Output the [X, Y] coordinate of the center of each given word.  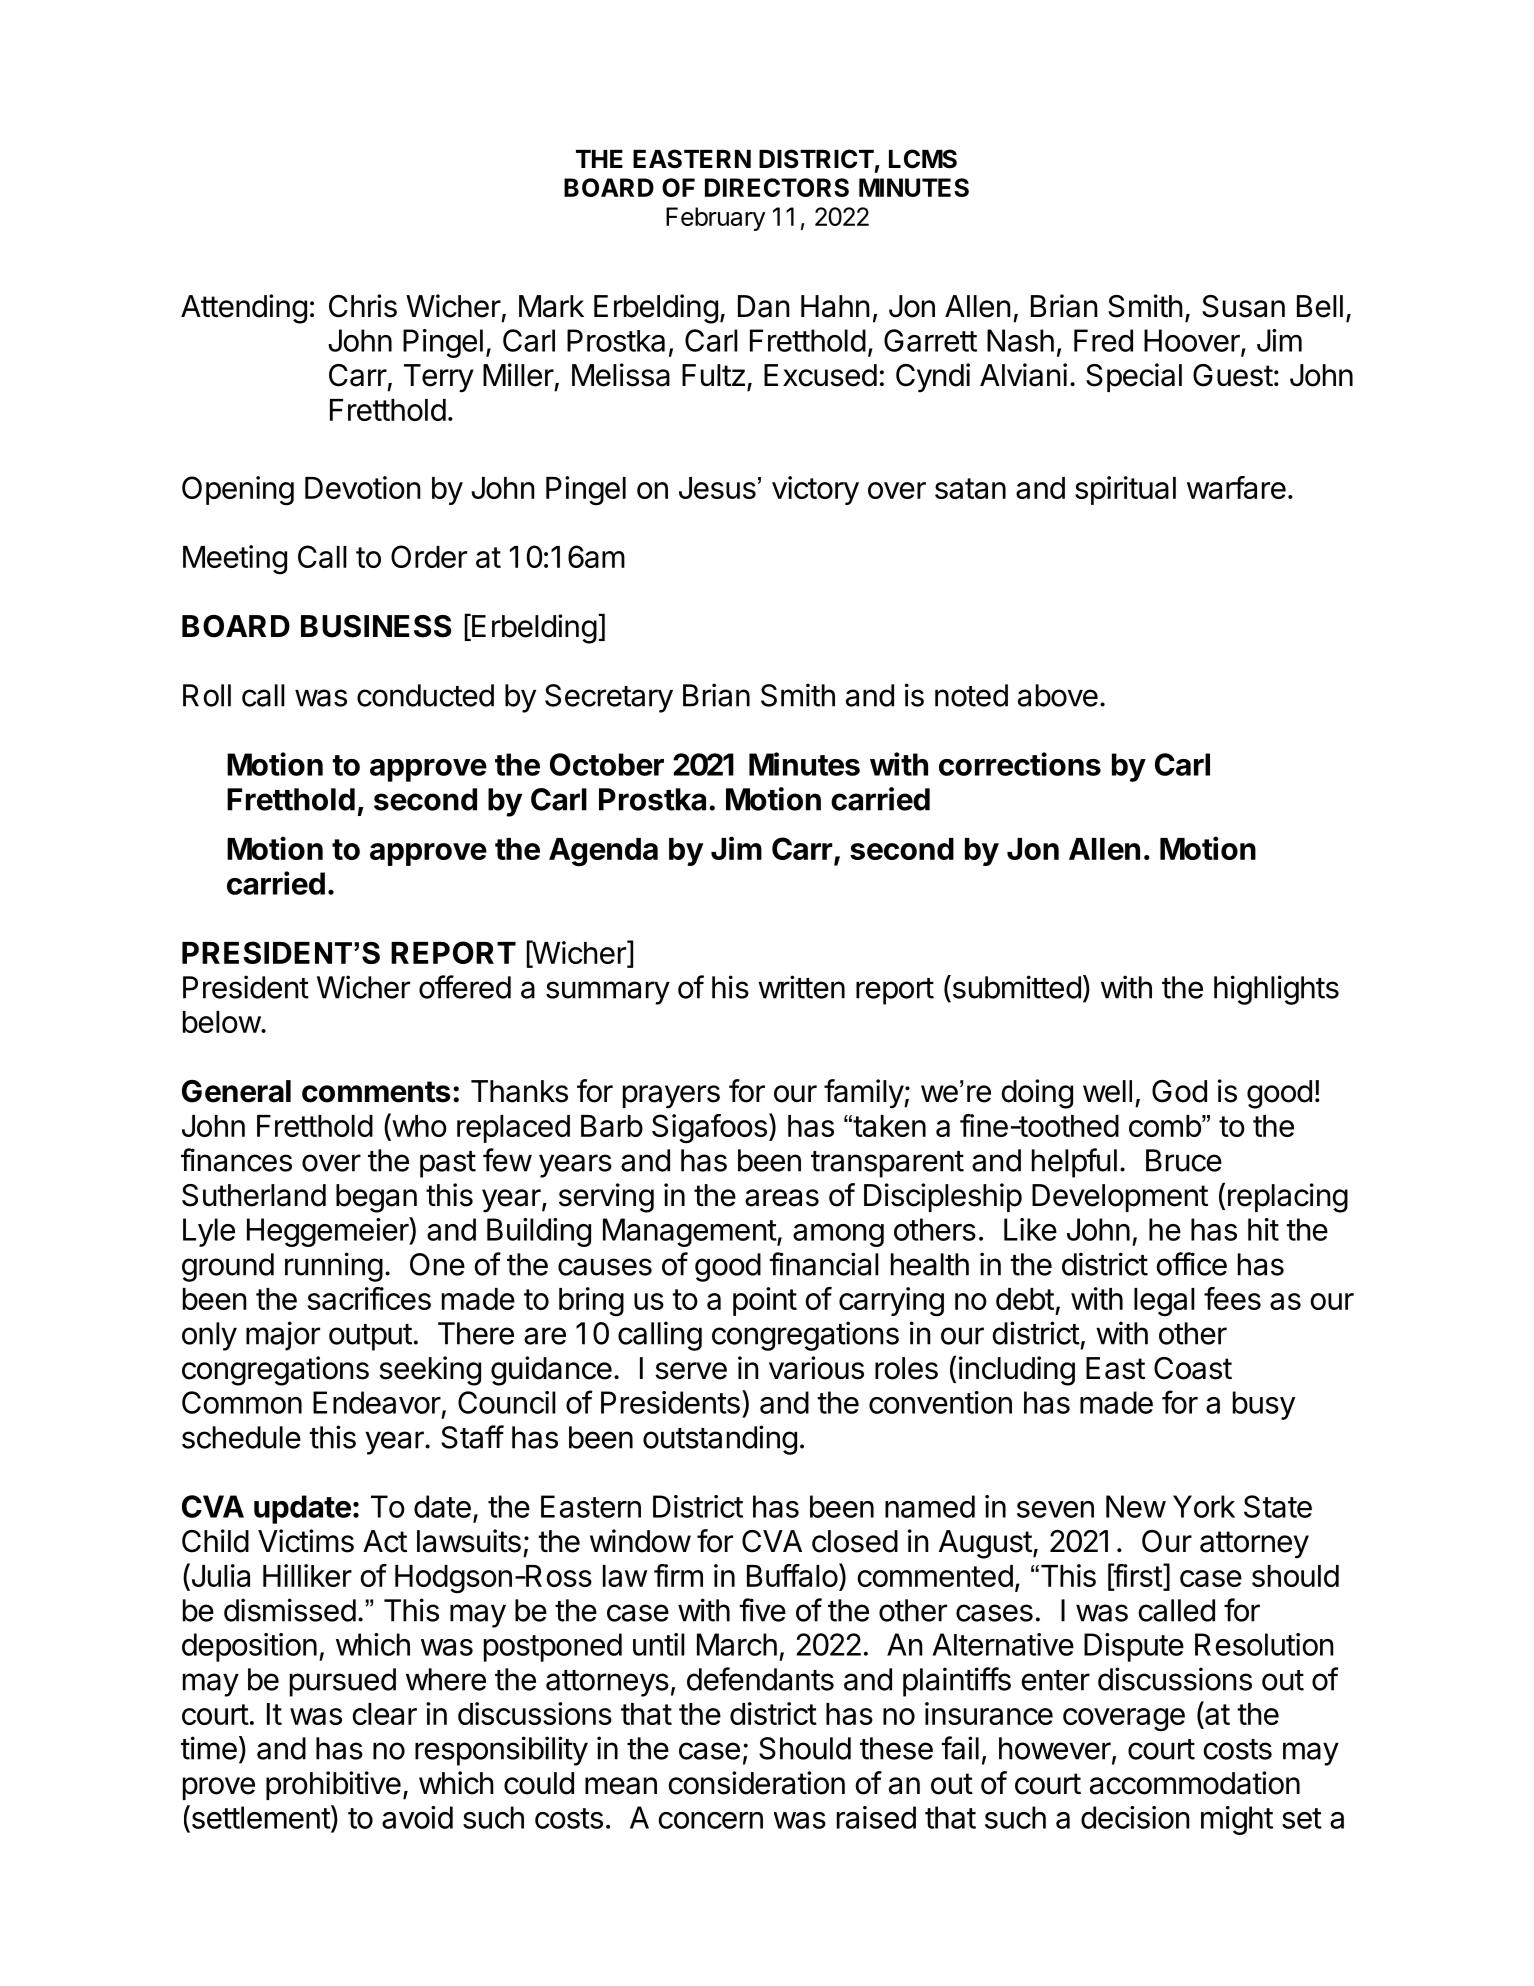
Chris [363, 306]
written [801, 987]
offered [465, 987]
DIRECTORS [777, 187]
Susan [1243, 306]
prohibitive [333, 1785]
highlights [1276, 990]
